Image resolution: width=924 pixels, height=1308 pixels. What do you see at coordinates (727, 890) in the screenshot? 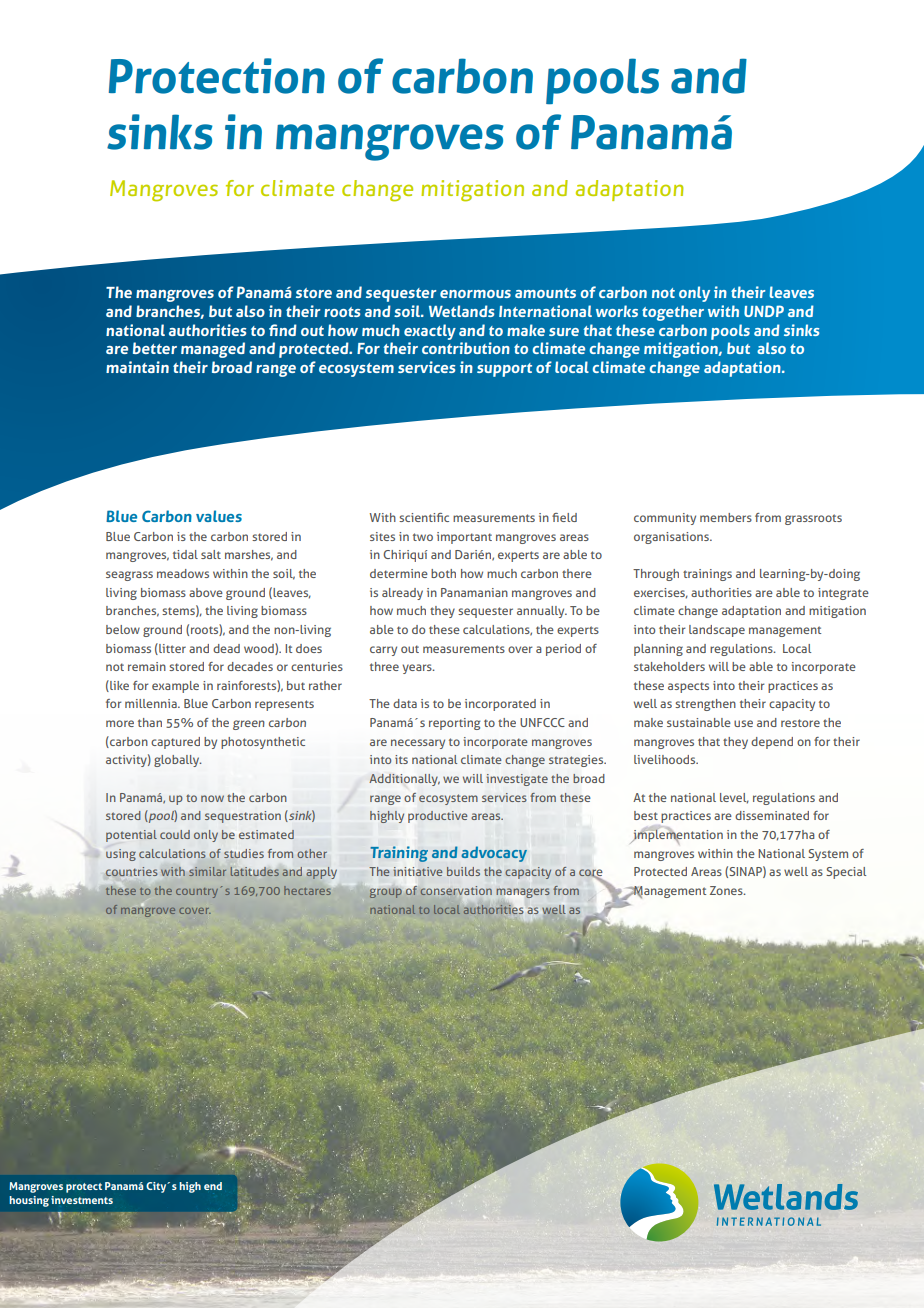
I see `Zones` at bounding box center [727, 890].
